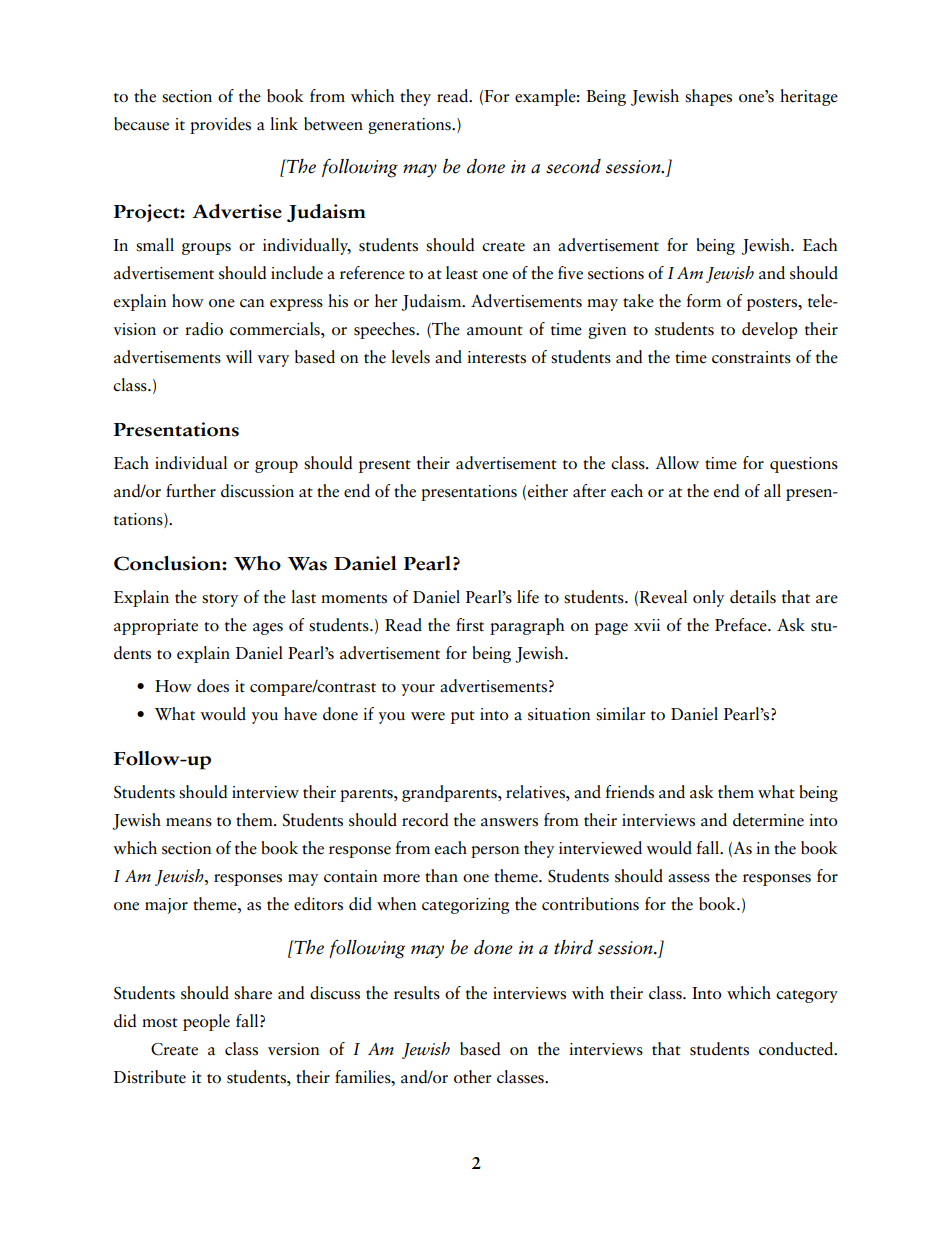 This document has height=1233, width=952. I want to click on story, so click(220, 600).
